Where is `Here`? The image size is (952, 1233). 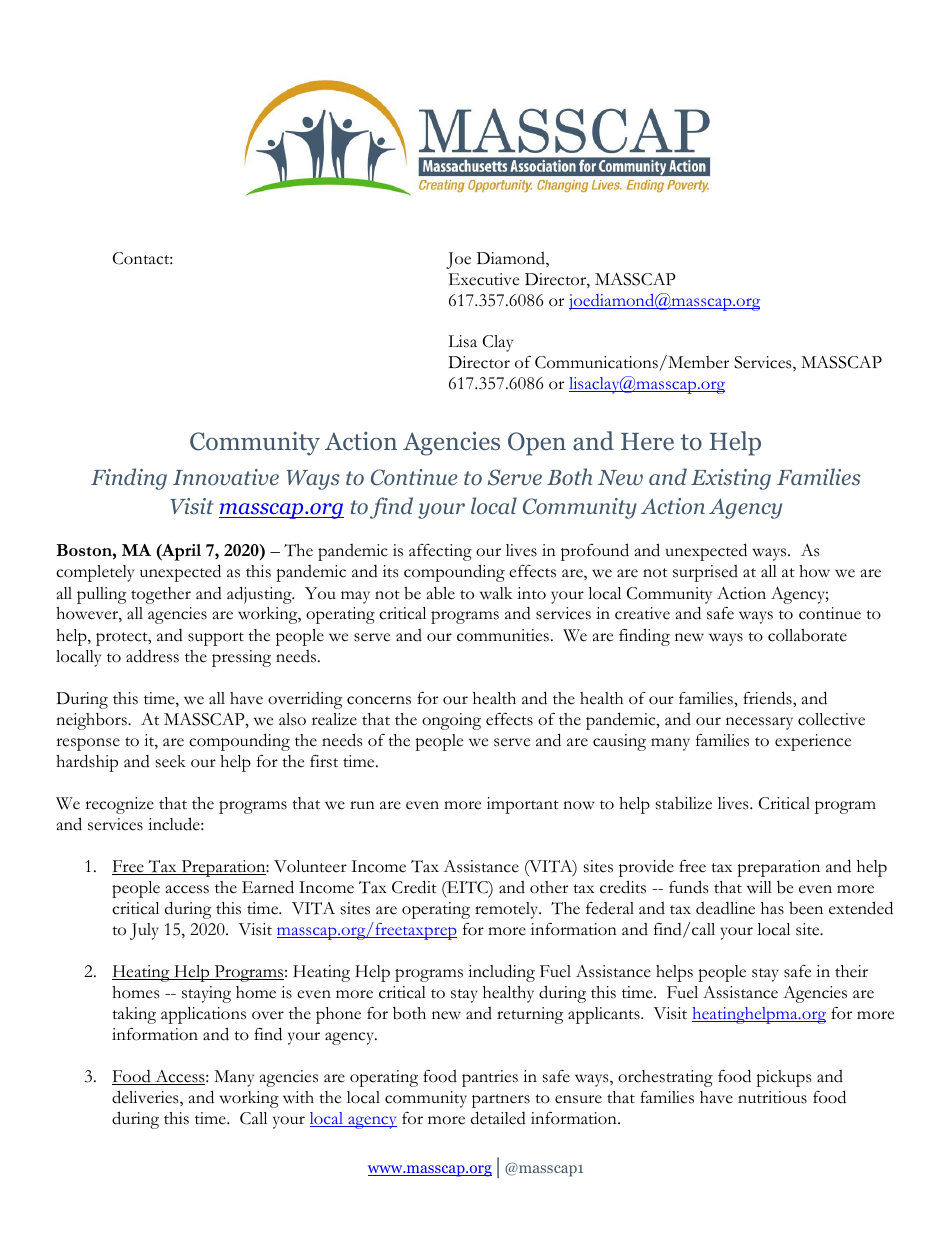 Here is located at coordinates (647, 441).
